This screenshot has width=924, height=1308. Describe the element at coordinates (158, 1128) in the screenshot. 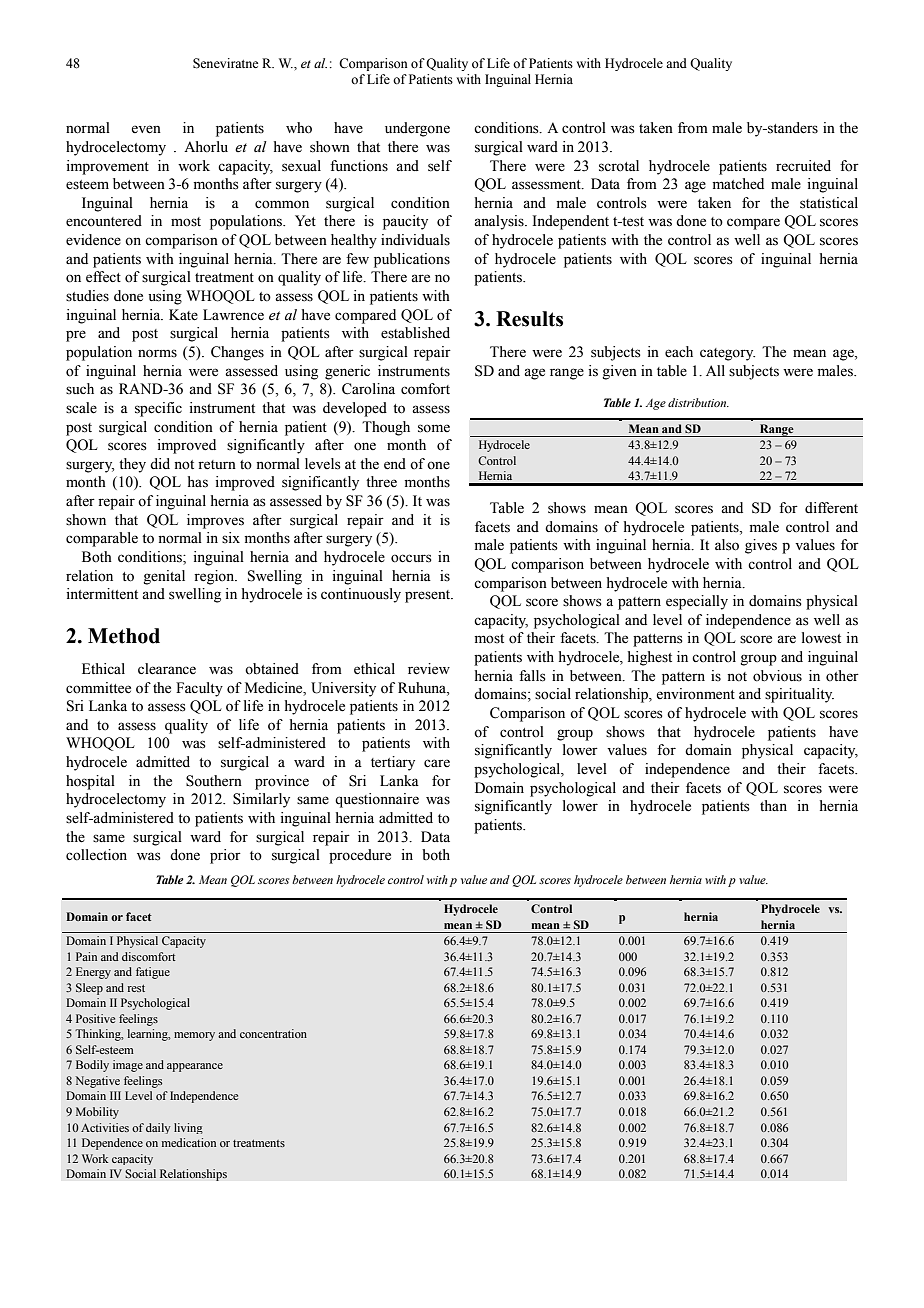

I see `daily` at that location.
